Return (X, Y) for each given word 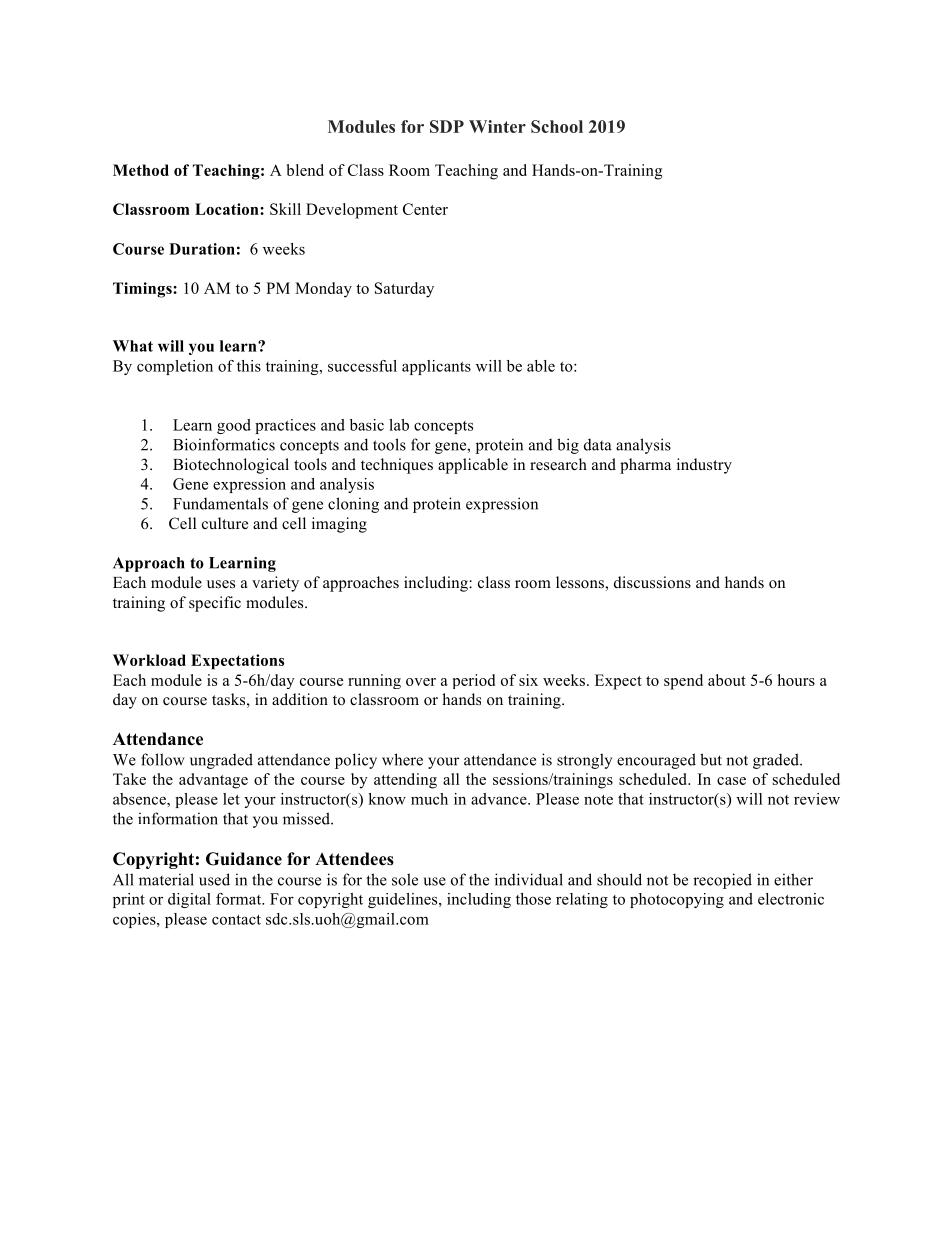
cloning (353, 505)
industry (704, 466)
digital (189, 900)
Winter (497, 126)
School (557, 126)
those (533, 899)
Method (141, 170)
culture (225, 523)
